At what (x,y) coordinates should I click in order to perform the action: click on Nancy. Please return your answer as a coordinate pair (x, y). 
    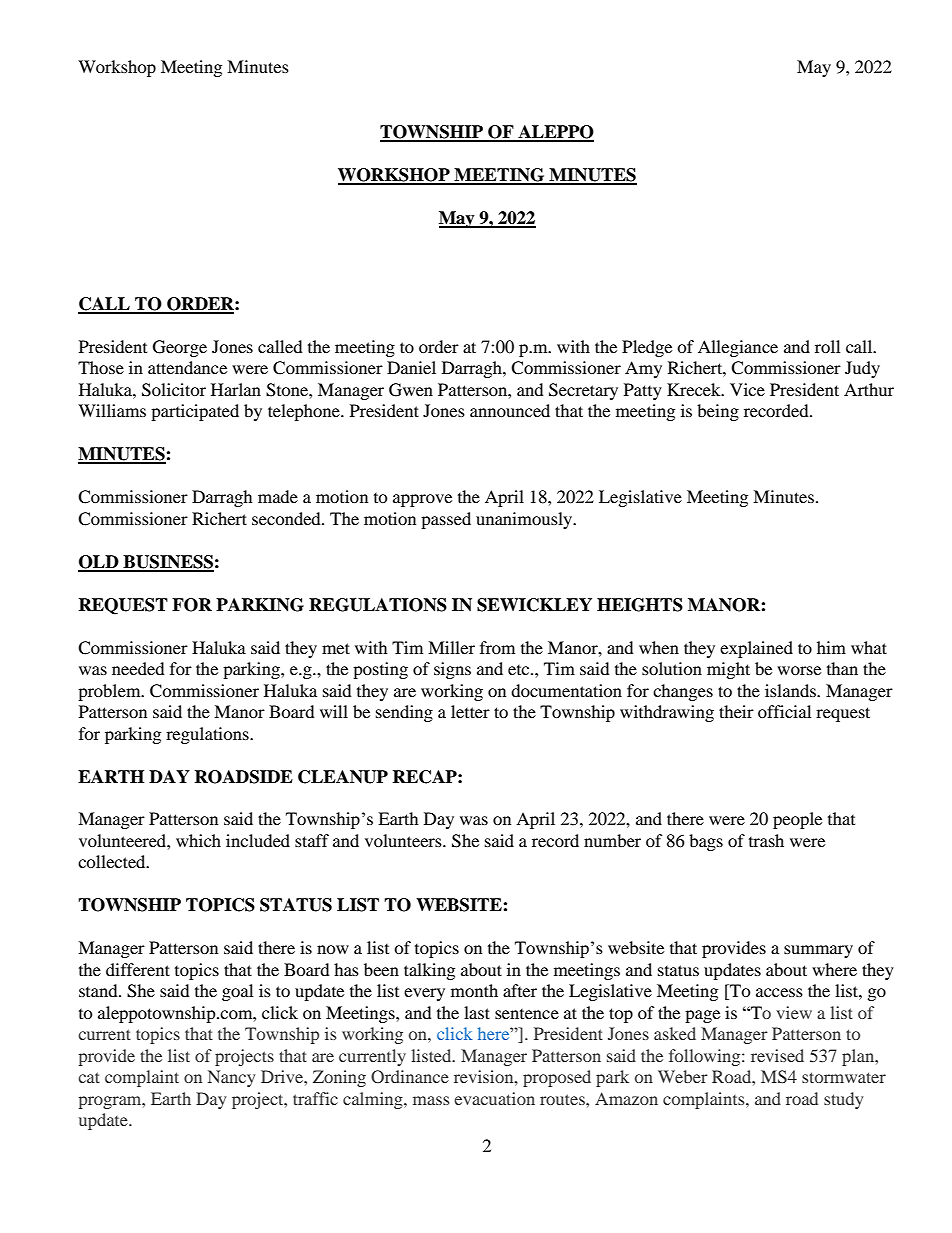
    Looking at the image, I should click on (231, 1078).
